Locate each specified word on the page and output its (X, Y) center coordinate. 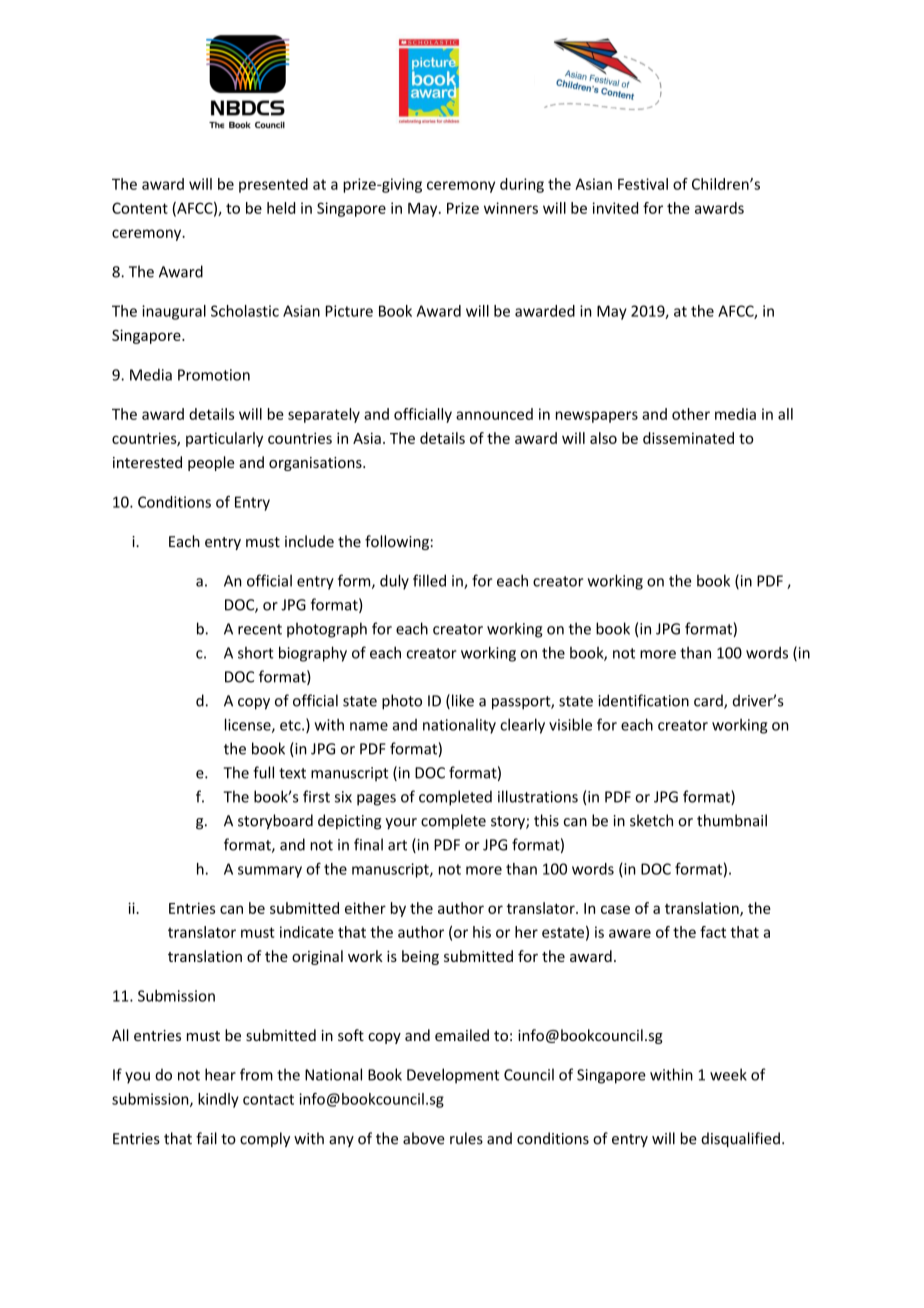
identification (643, 700)
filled (429, 580)
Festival (643, 184)
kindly (218, 1100)
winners (511, 208)
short (256, 653)
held (281, 208)
